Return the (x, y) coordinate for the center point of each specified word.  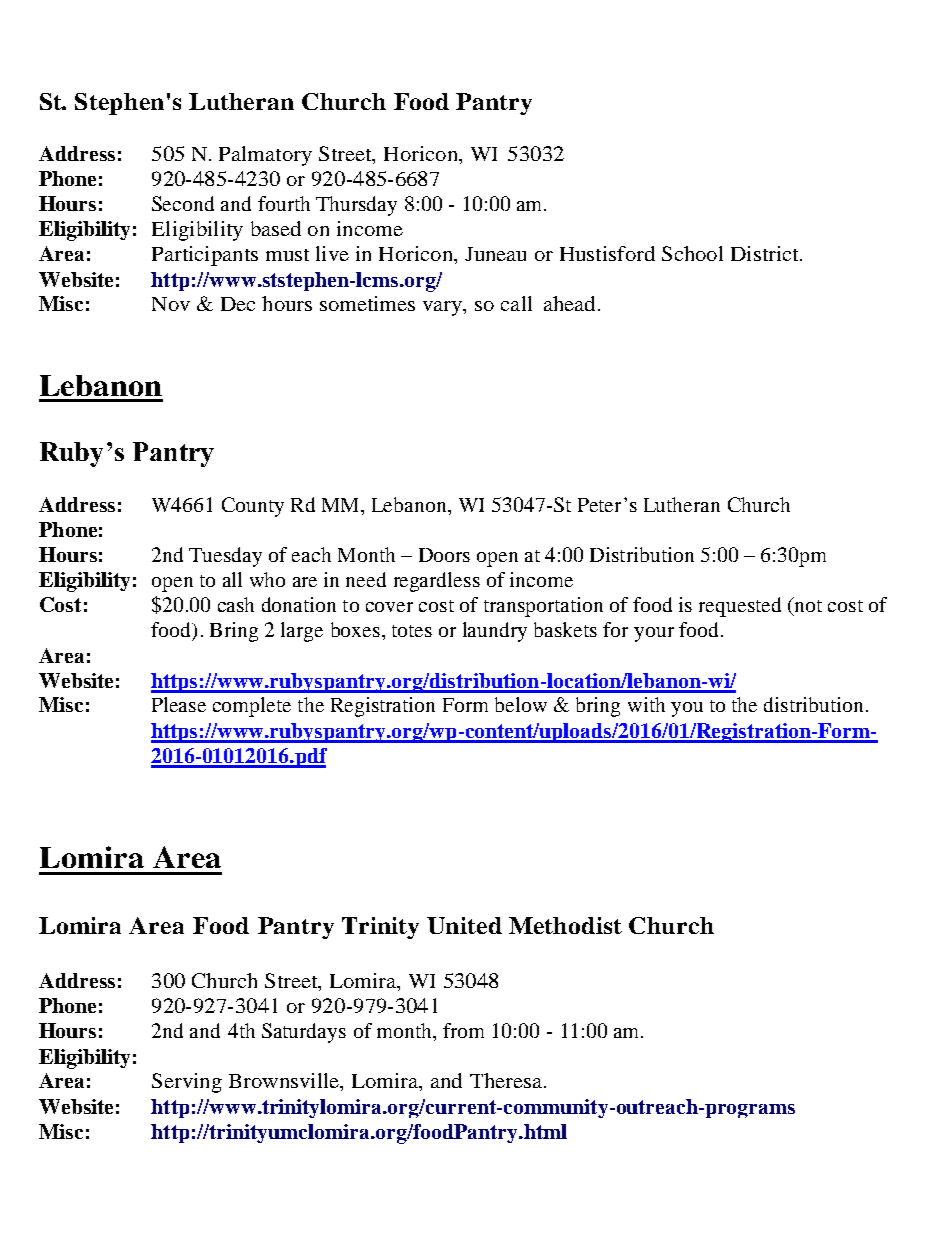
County (253, 507)
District (766, 253)
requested (740, 607)
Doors (444, 555)
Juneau (495, 254)
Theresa (507, 1080)
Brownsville (285, 1080)
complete (252, 707)
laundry (495, 632)
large (302, 632)
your (654, 634)
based (276, 228)
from (463, 1030)
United (464, 925)
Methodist (565, 925)
